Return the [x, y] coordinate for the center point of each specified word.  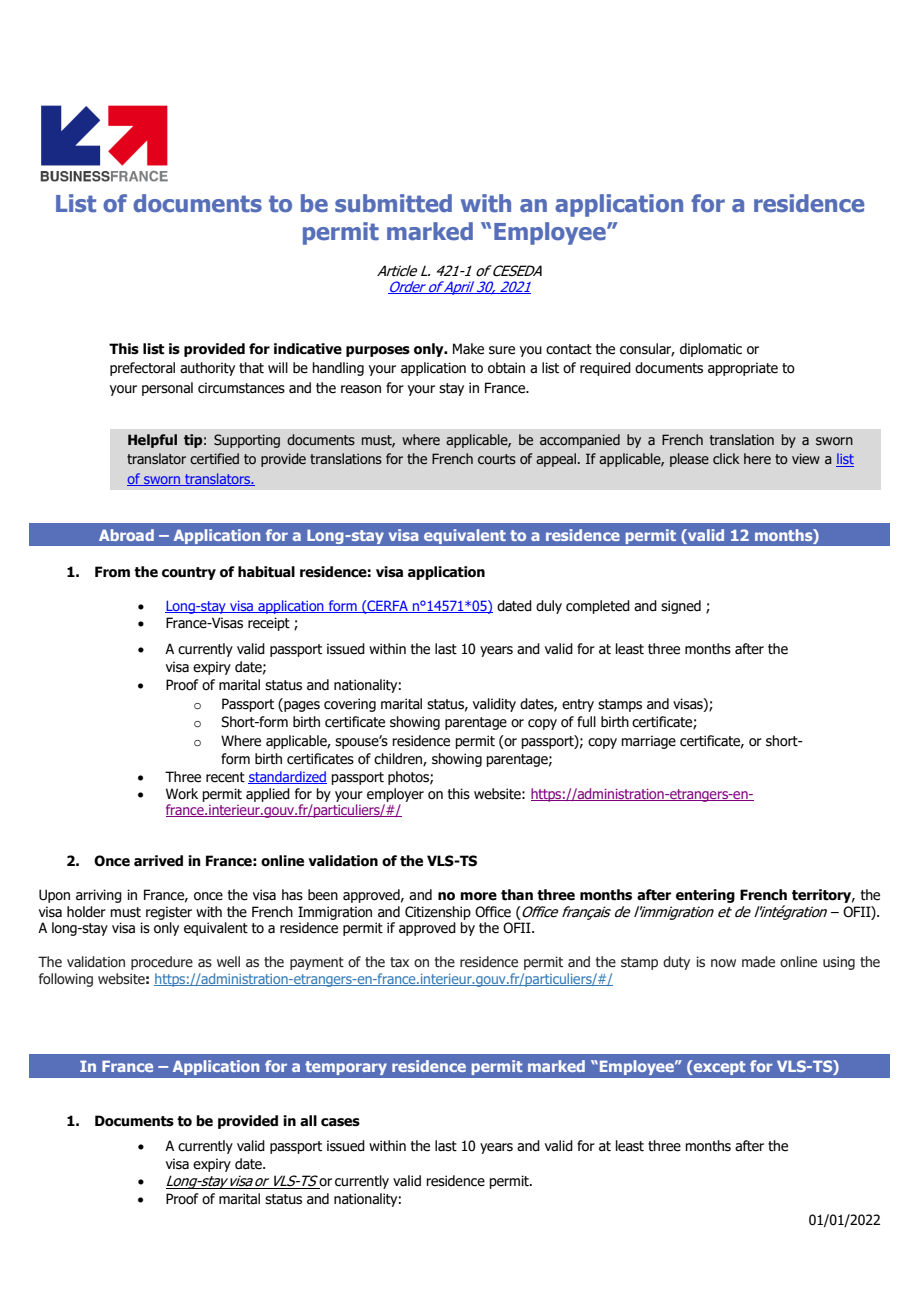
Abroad [126, 535]
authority [207, 369]
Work [182, 794]
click [726, 458]
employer [395, 795]
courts [497, 459]
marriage [648, 742]
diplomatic [711, 350]
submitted [393, 203]
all [308, 1121]
